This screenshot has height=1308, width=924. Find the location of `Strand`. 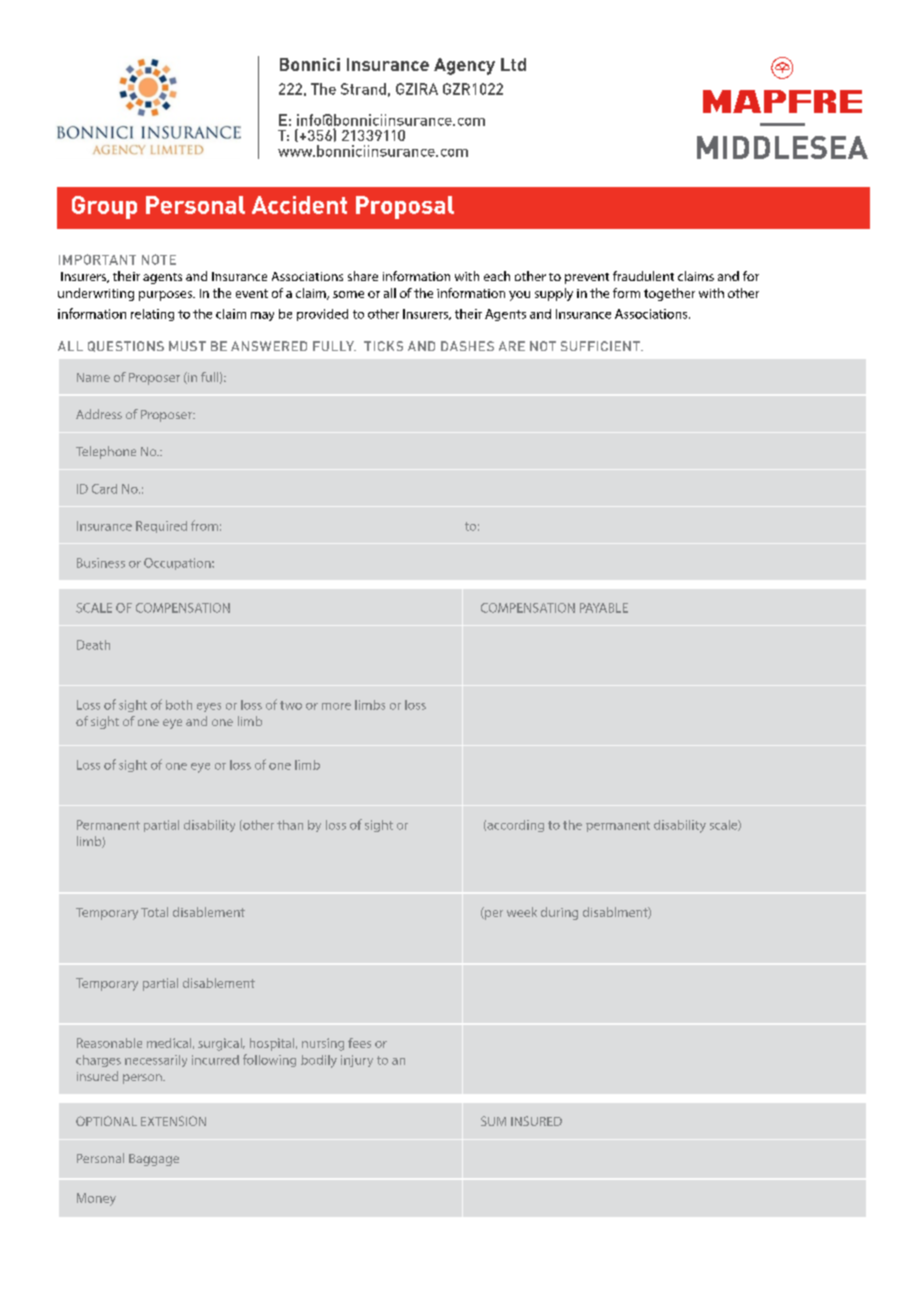

Strand is located at coordinates (363, 89).
